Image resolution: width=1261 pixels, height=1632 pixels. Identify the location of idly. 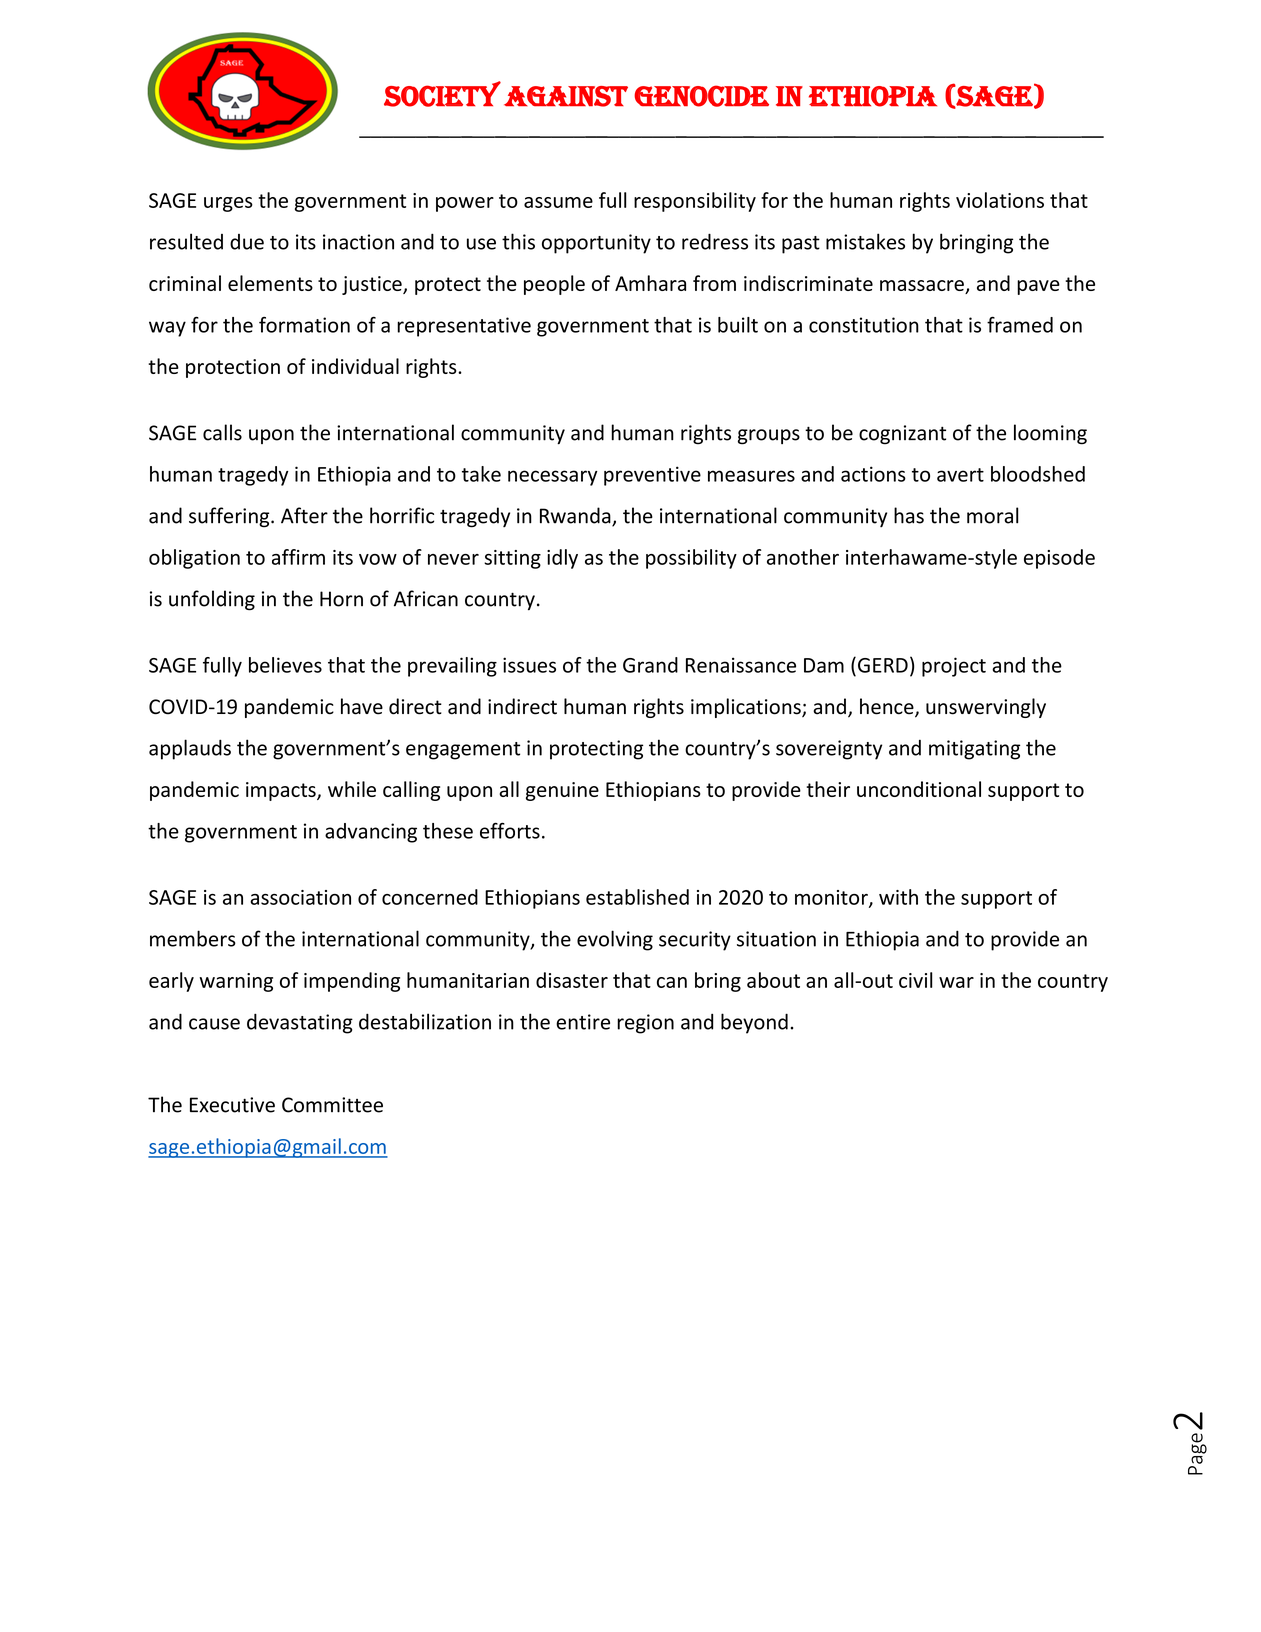
(562, 559).
